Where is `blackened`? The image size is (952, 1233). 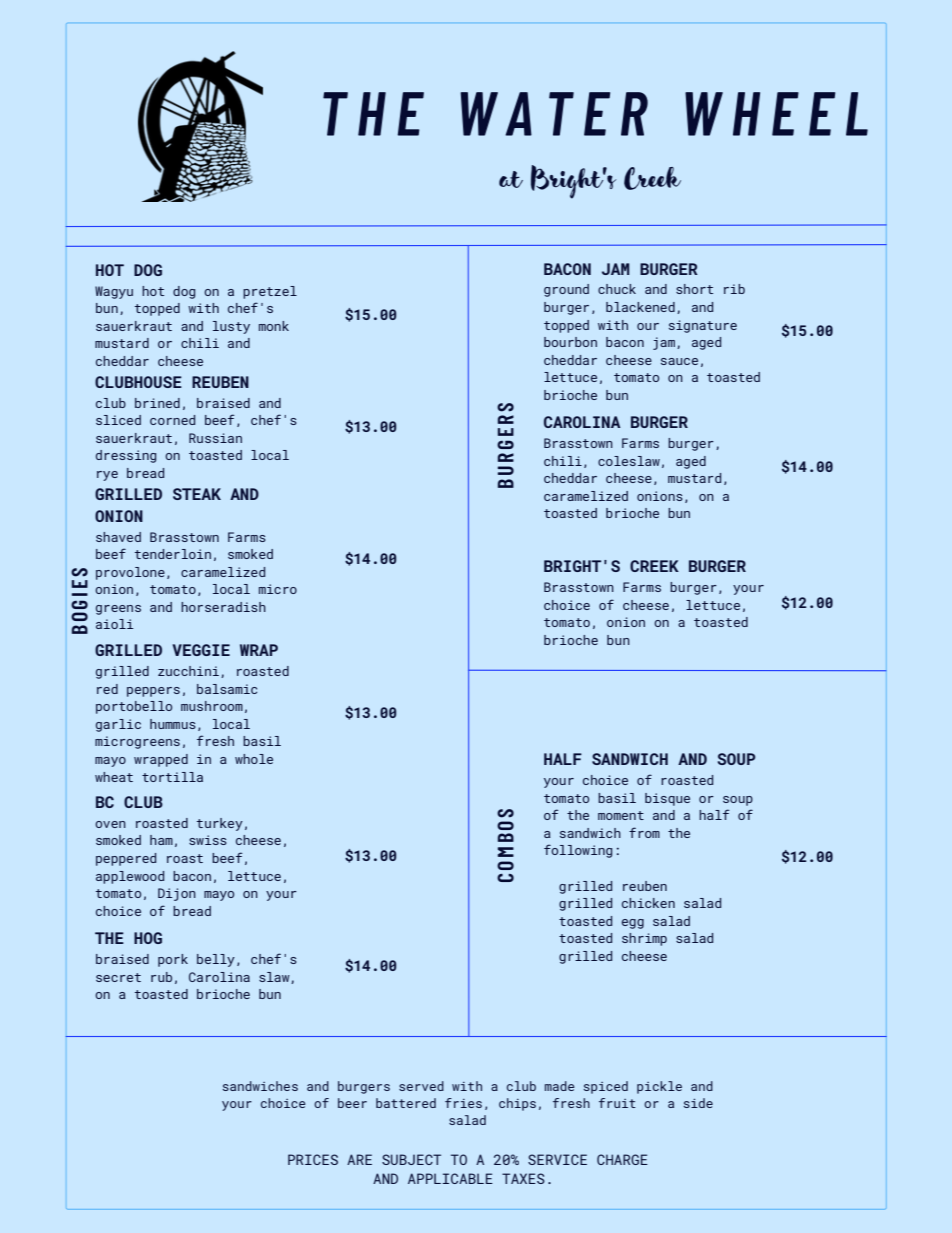 blackened is located at coordinates (640, 307).
